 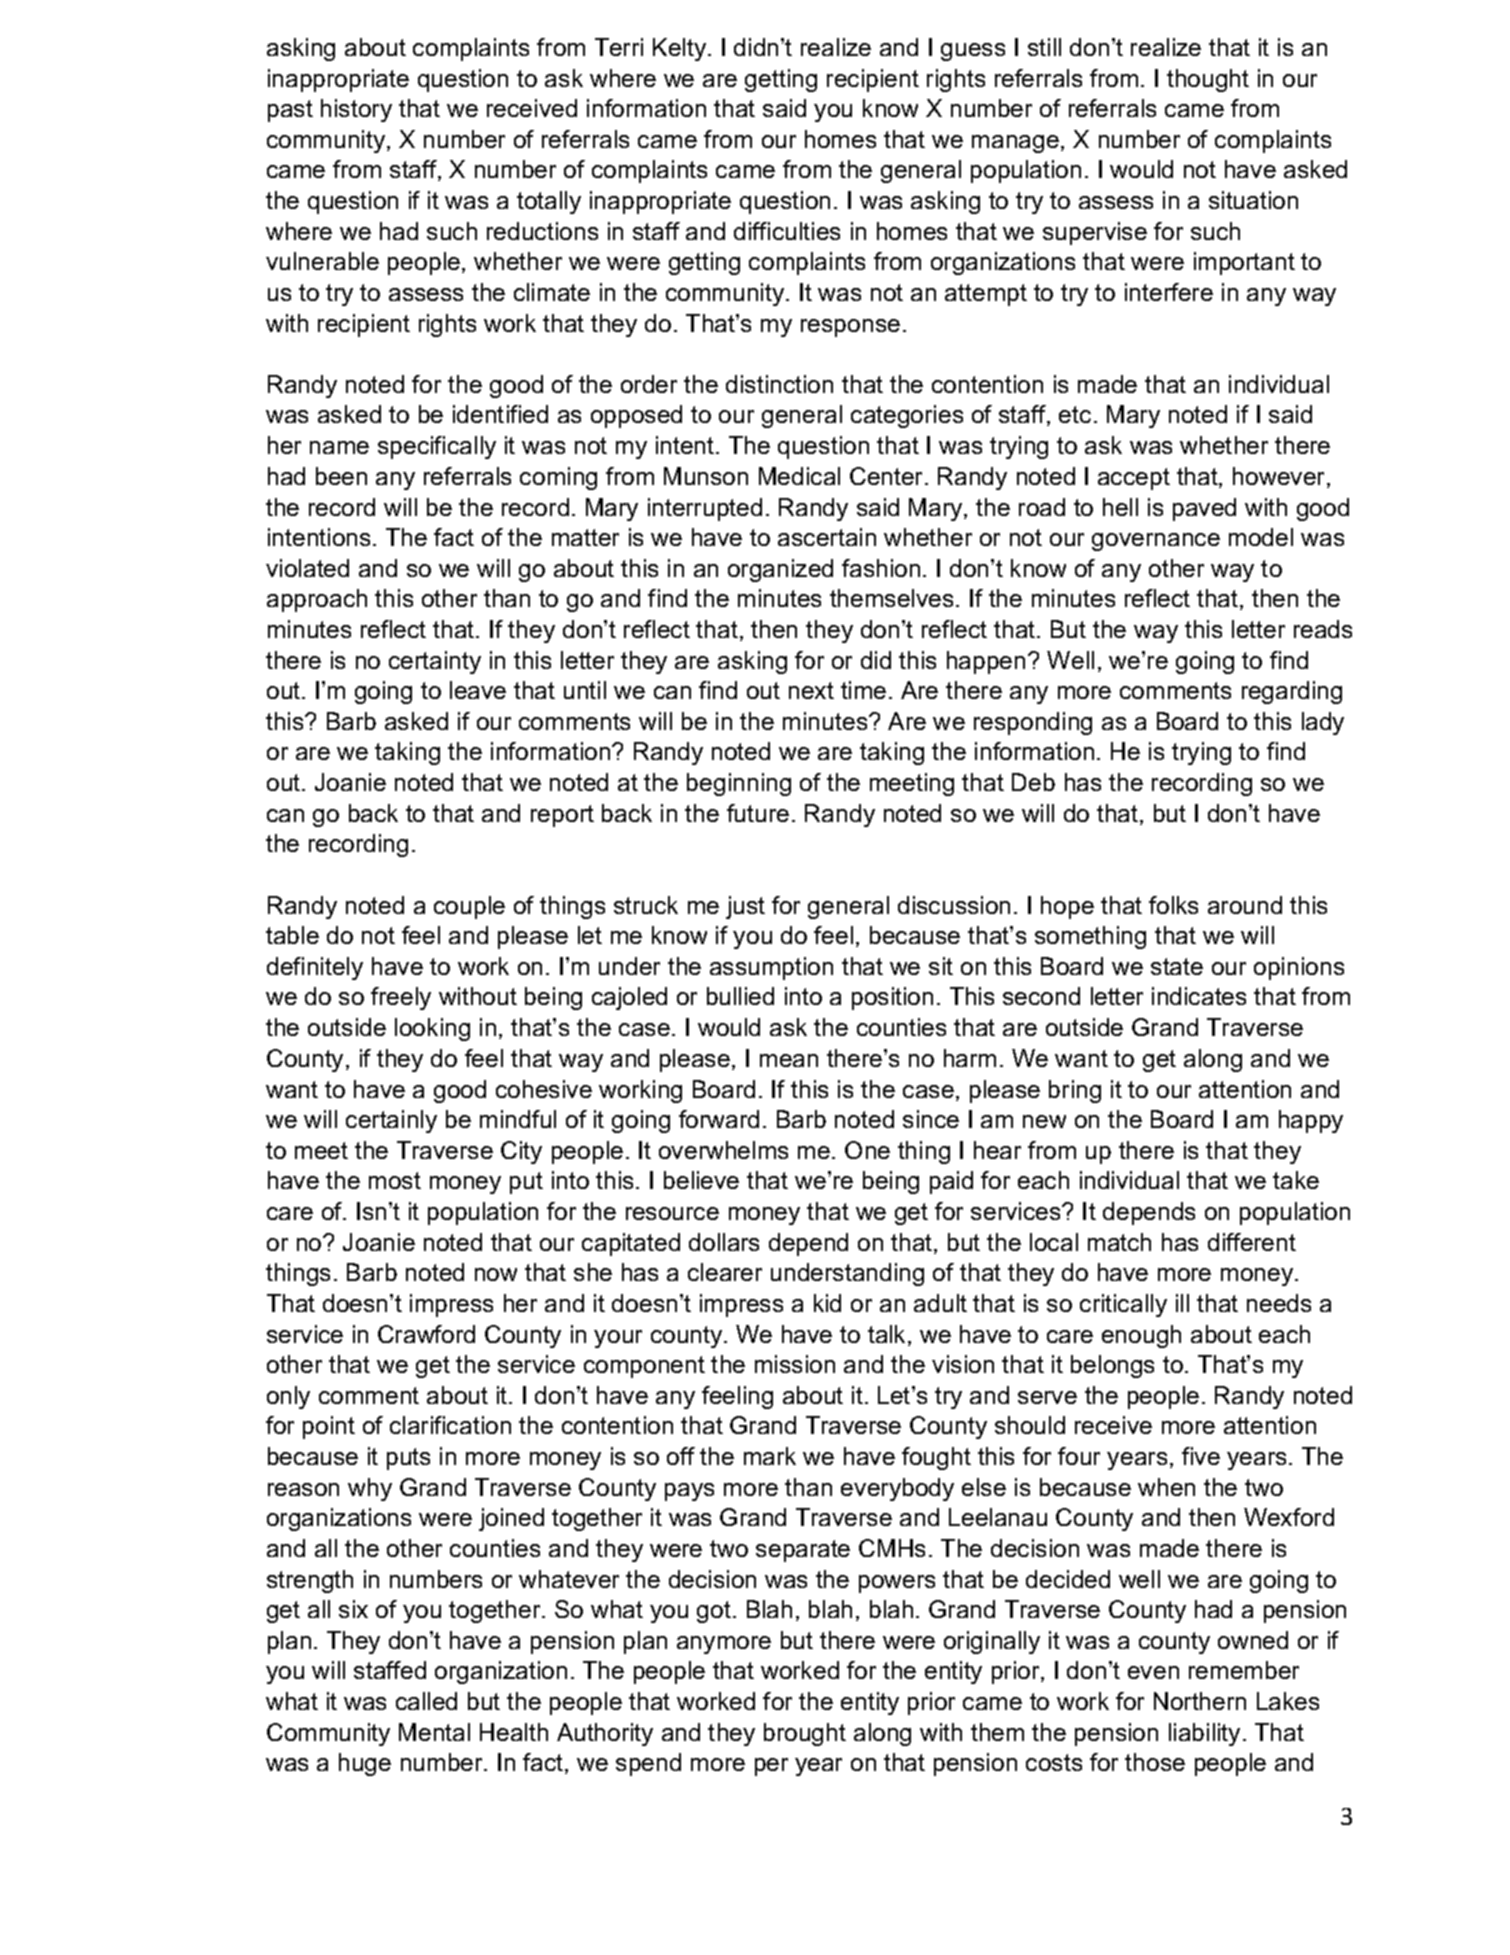 What do you see at coordinates (1252, 1242) in the screenshot?
I see `different` at bounding box center [1252, 1242].
